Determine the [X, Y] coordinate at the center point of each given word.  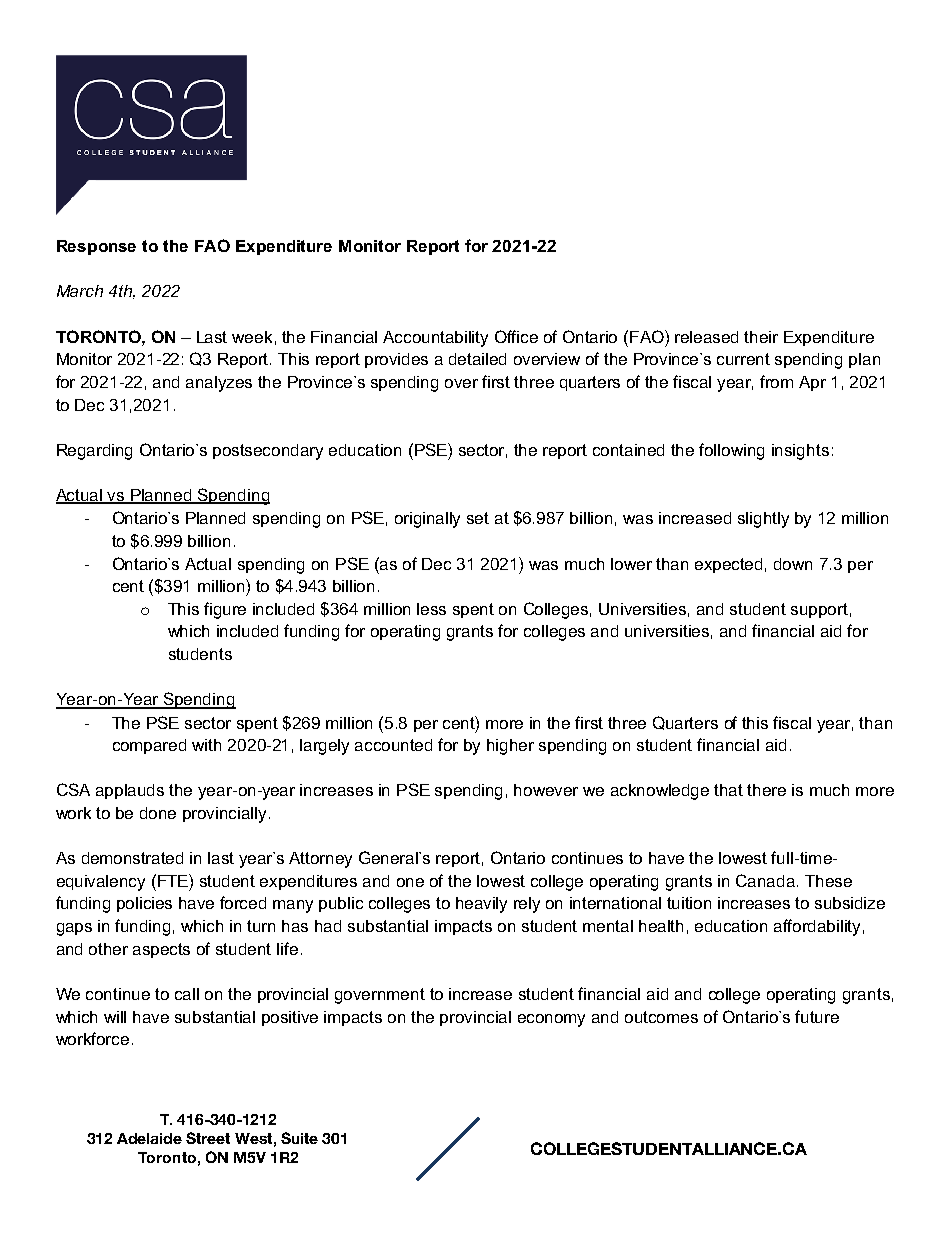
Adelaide [149, 1138]
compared [149, 746]
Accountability [435, 339]
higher [510, 747]
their [761, 337]
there [766, 790]
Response [96, 247]
